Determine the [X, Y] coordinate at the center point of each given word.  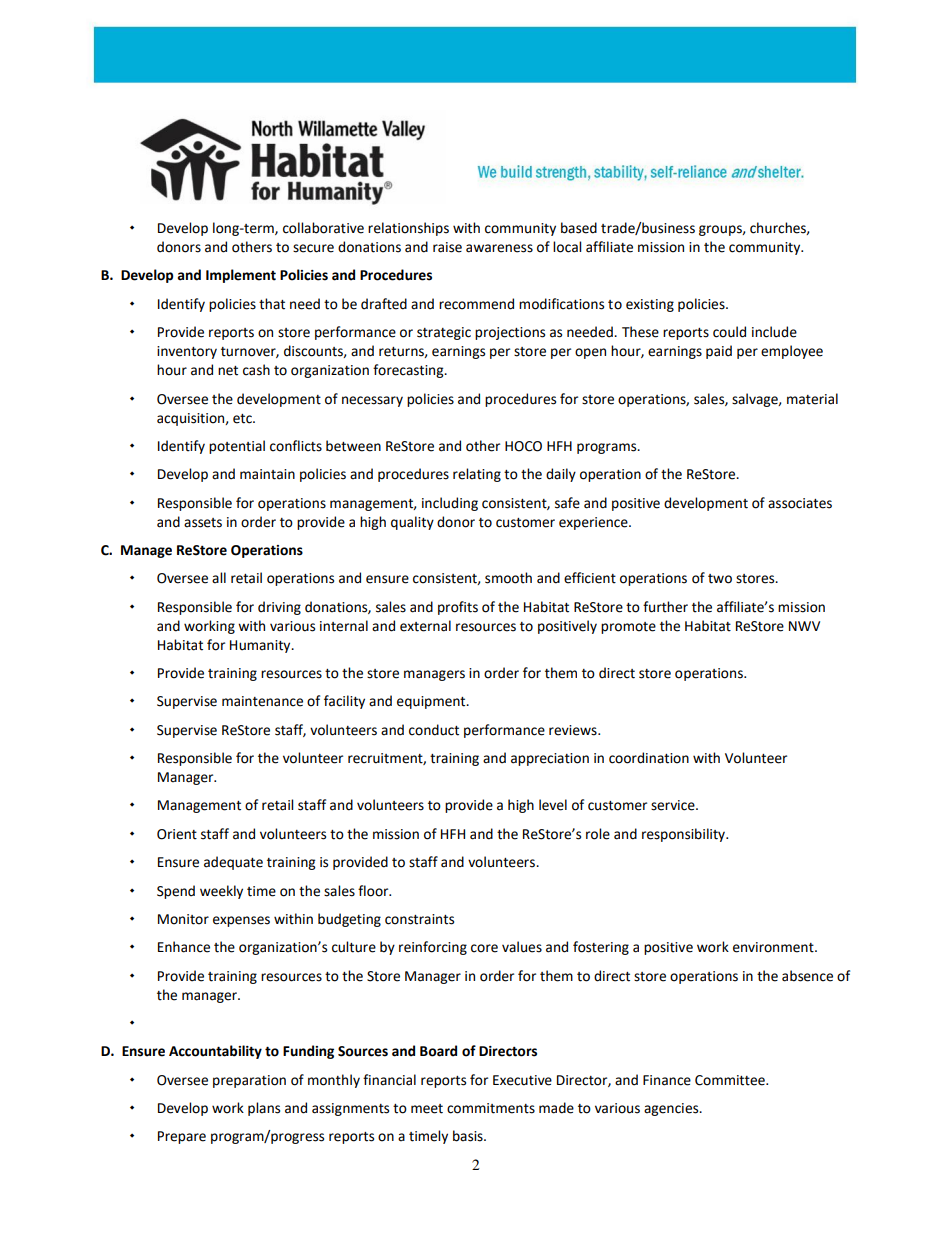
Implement [241, 276]
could [729, 332]
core [484, 948]
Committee [731, 1080]
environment [774, 947]
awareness [499, 248]
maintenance [262, 701]
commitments [491, 1108]
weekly [221, 892]
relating [477, 475]
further [665, 607]
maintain [267, 474]
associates [800, 503]
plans [264, 1109]
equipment [432, 702]
